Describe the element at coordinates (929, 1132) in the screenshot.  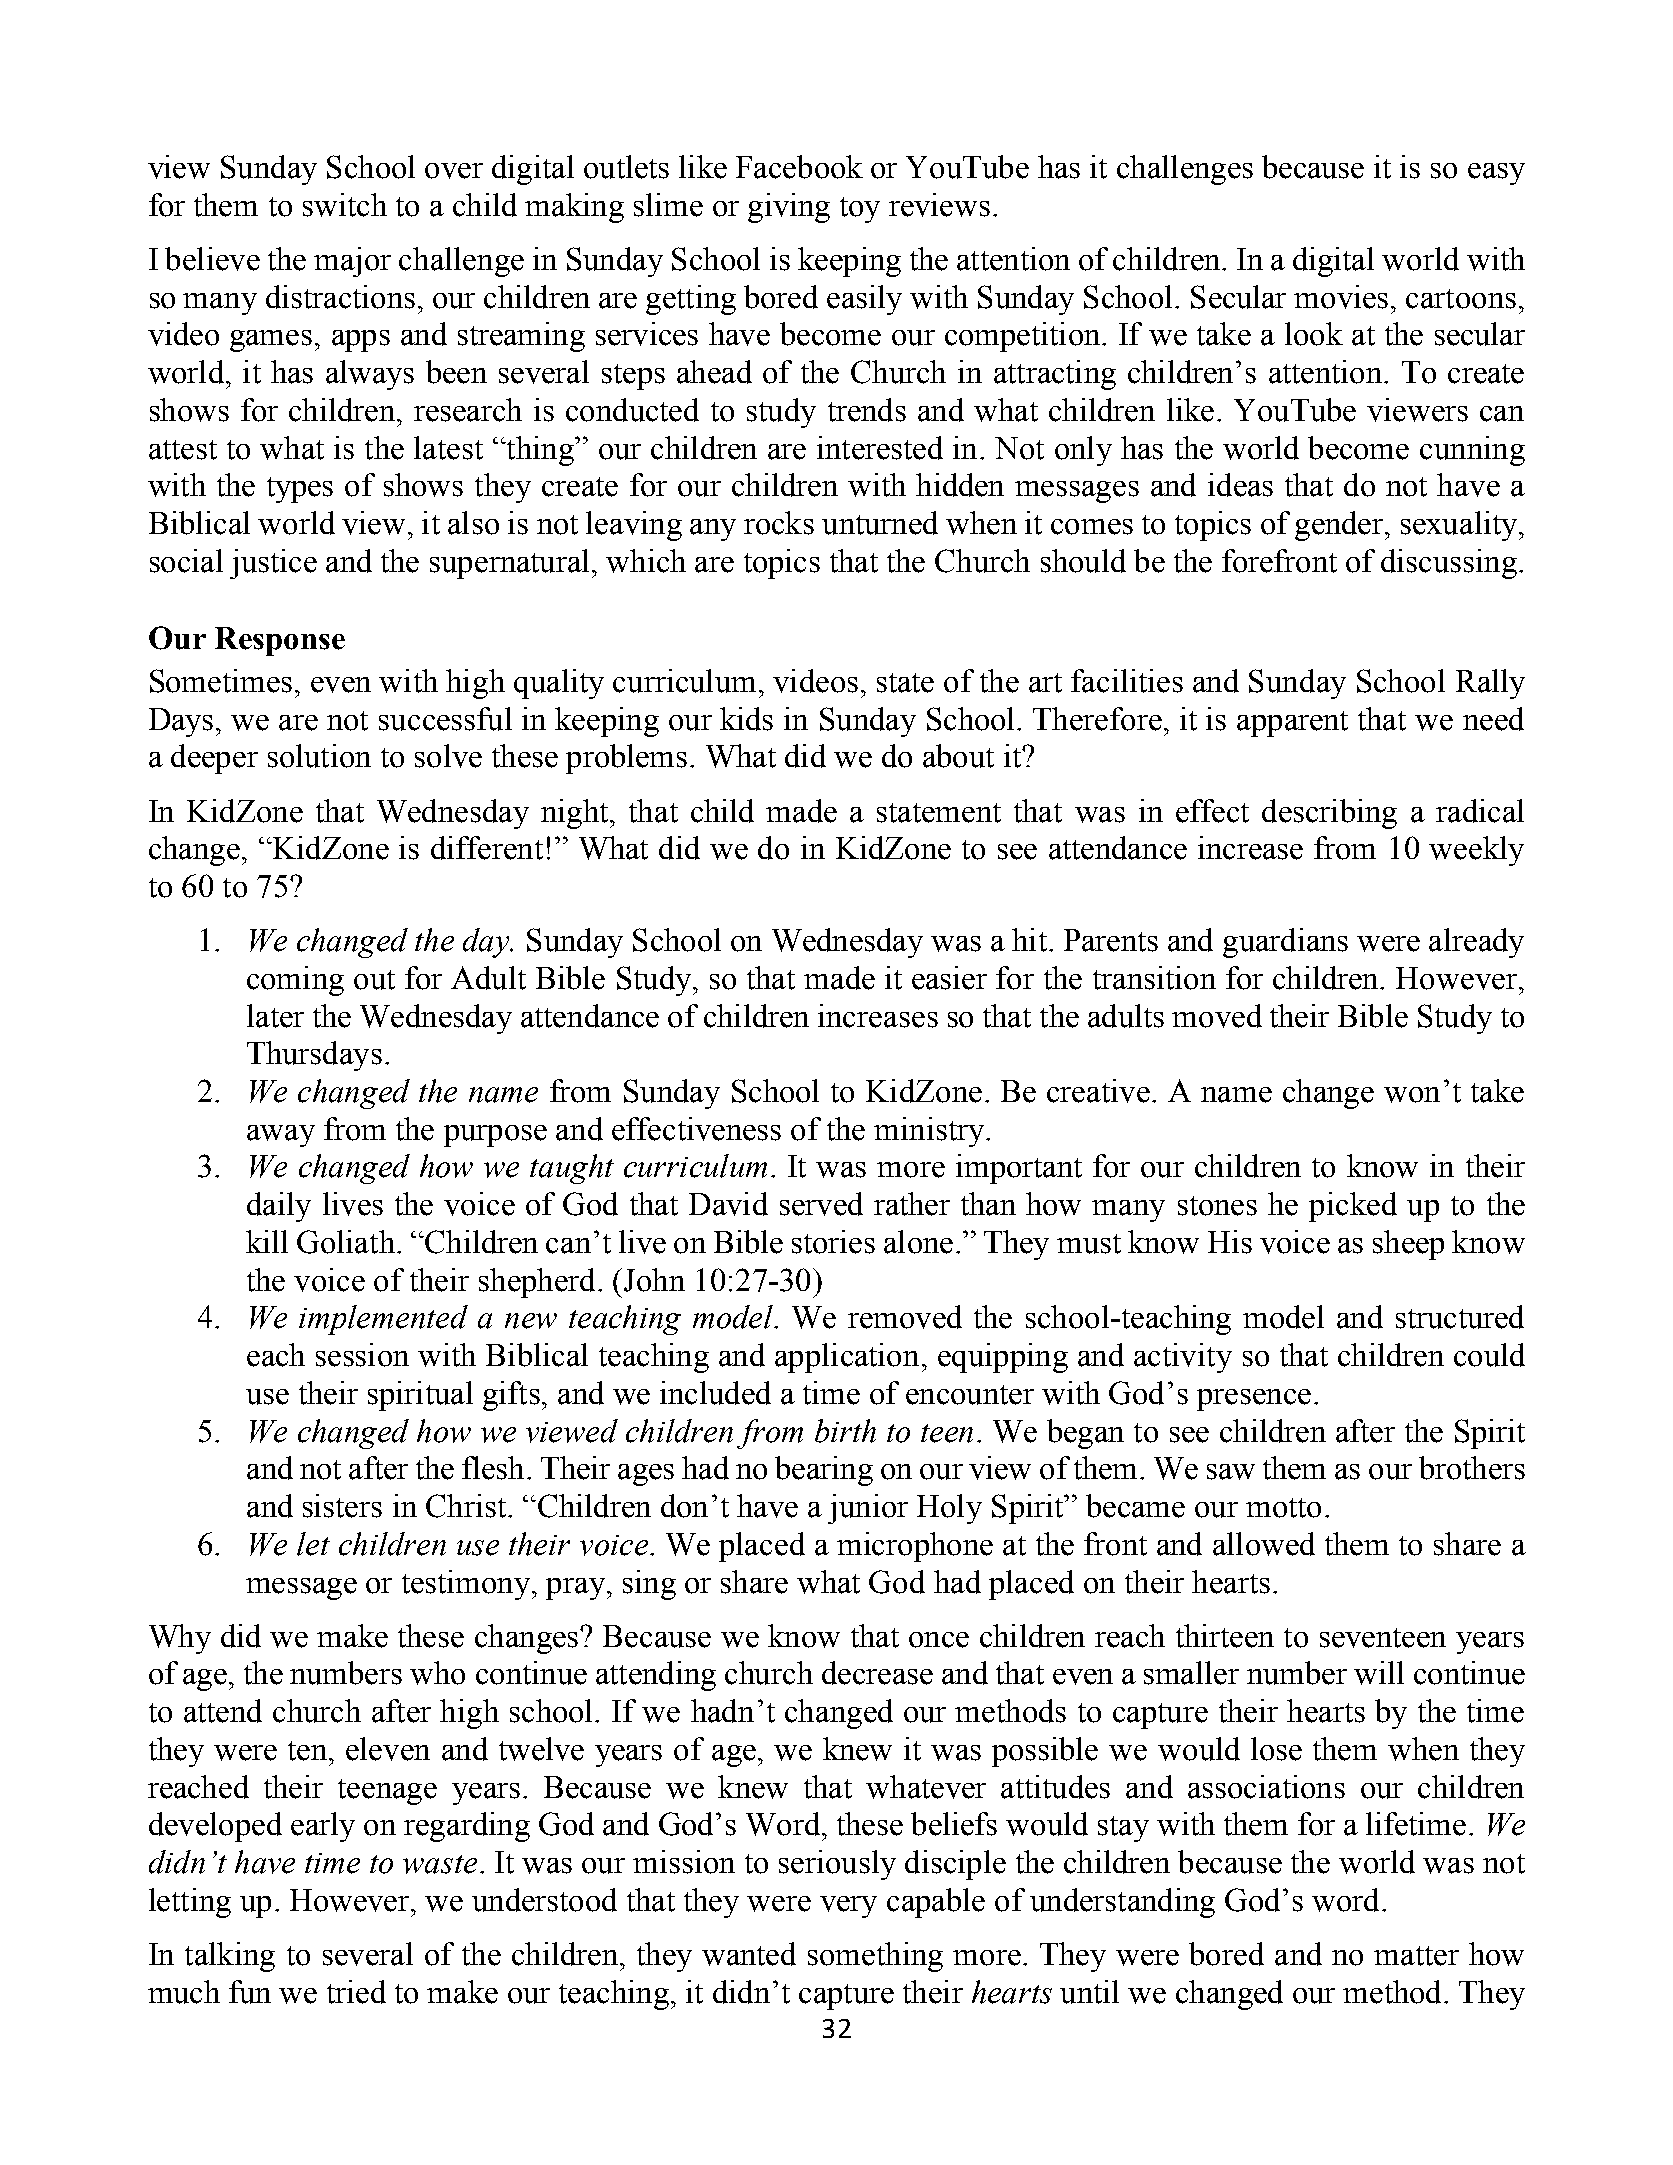
I see `ministry` at that location.
